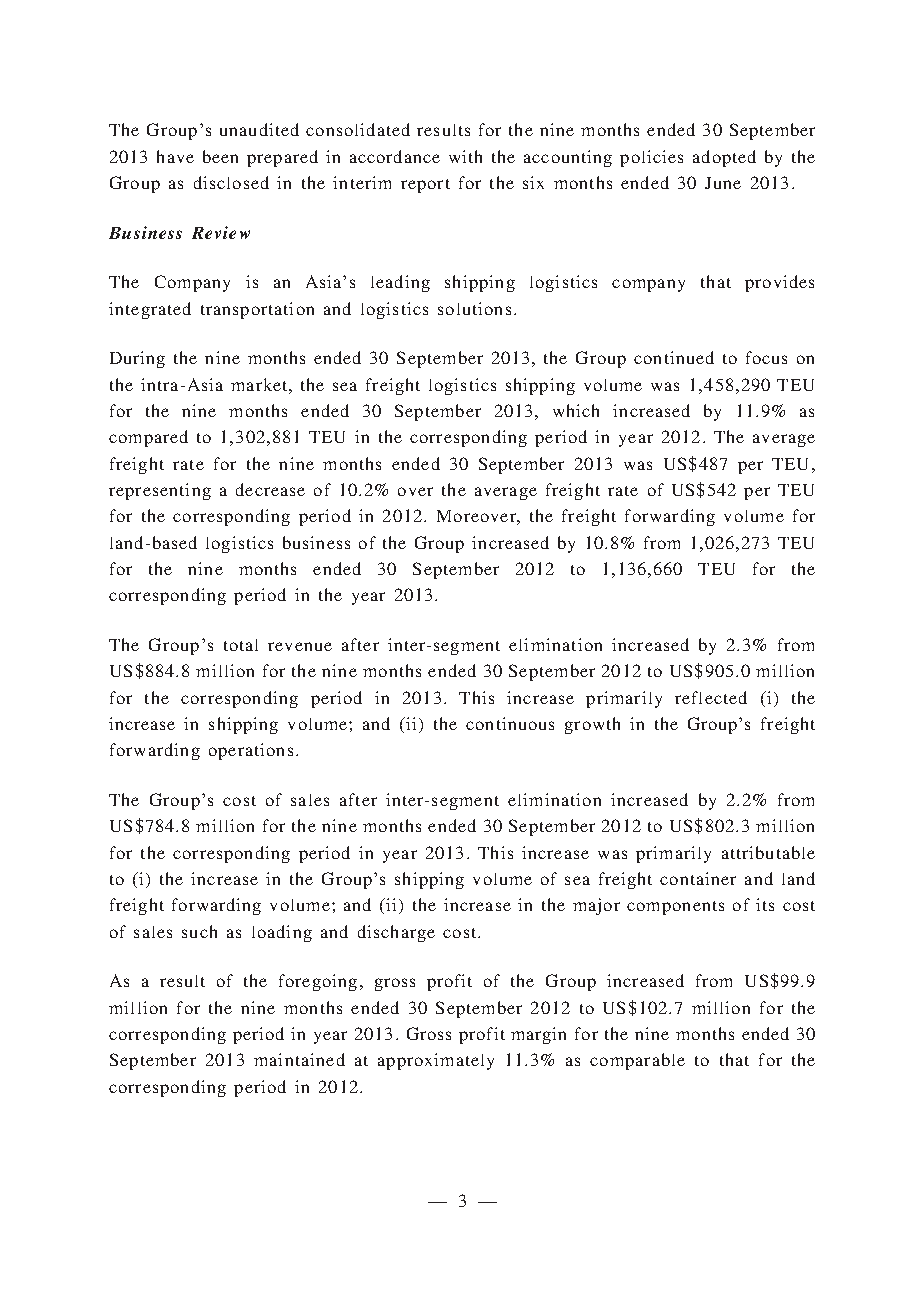 Image resolution: width=924 pixels, height=1308 pixels. Describe the element at coordinates (711, 697) in the screenshot. I see `reflected` at that location.
